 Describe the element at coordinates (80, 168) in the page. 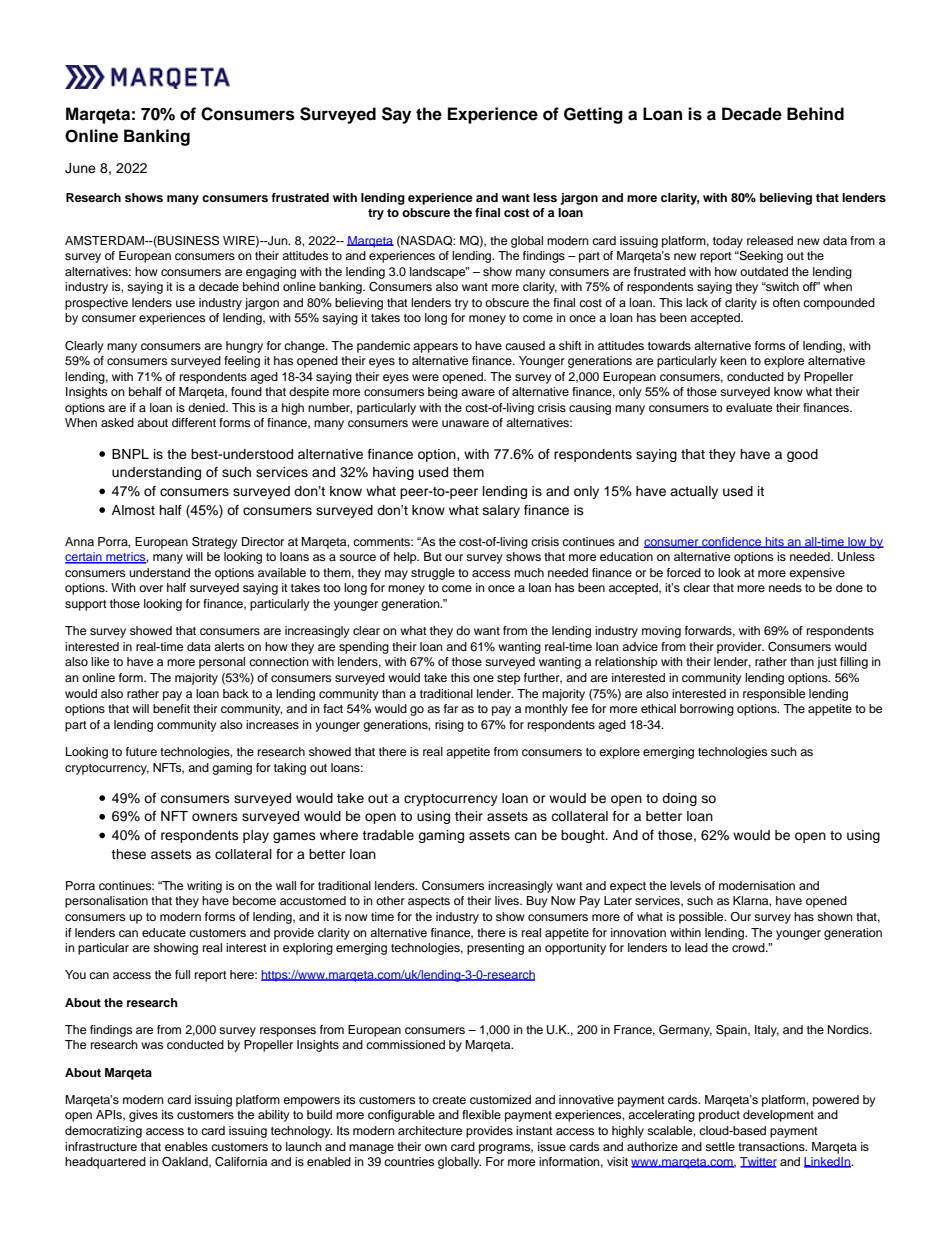

I see `June` at that location.
